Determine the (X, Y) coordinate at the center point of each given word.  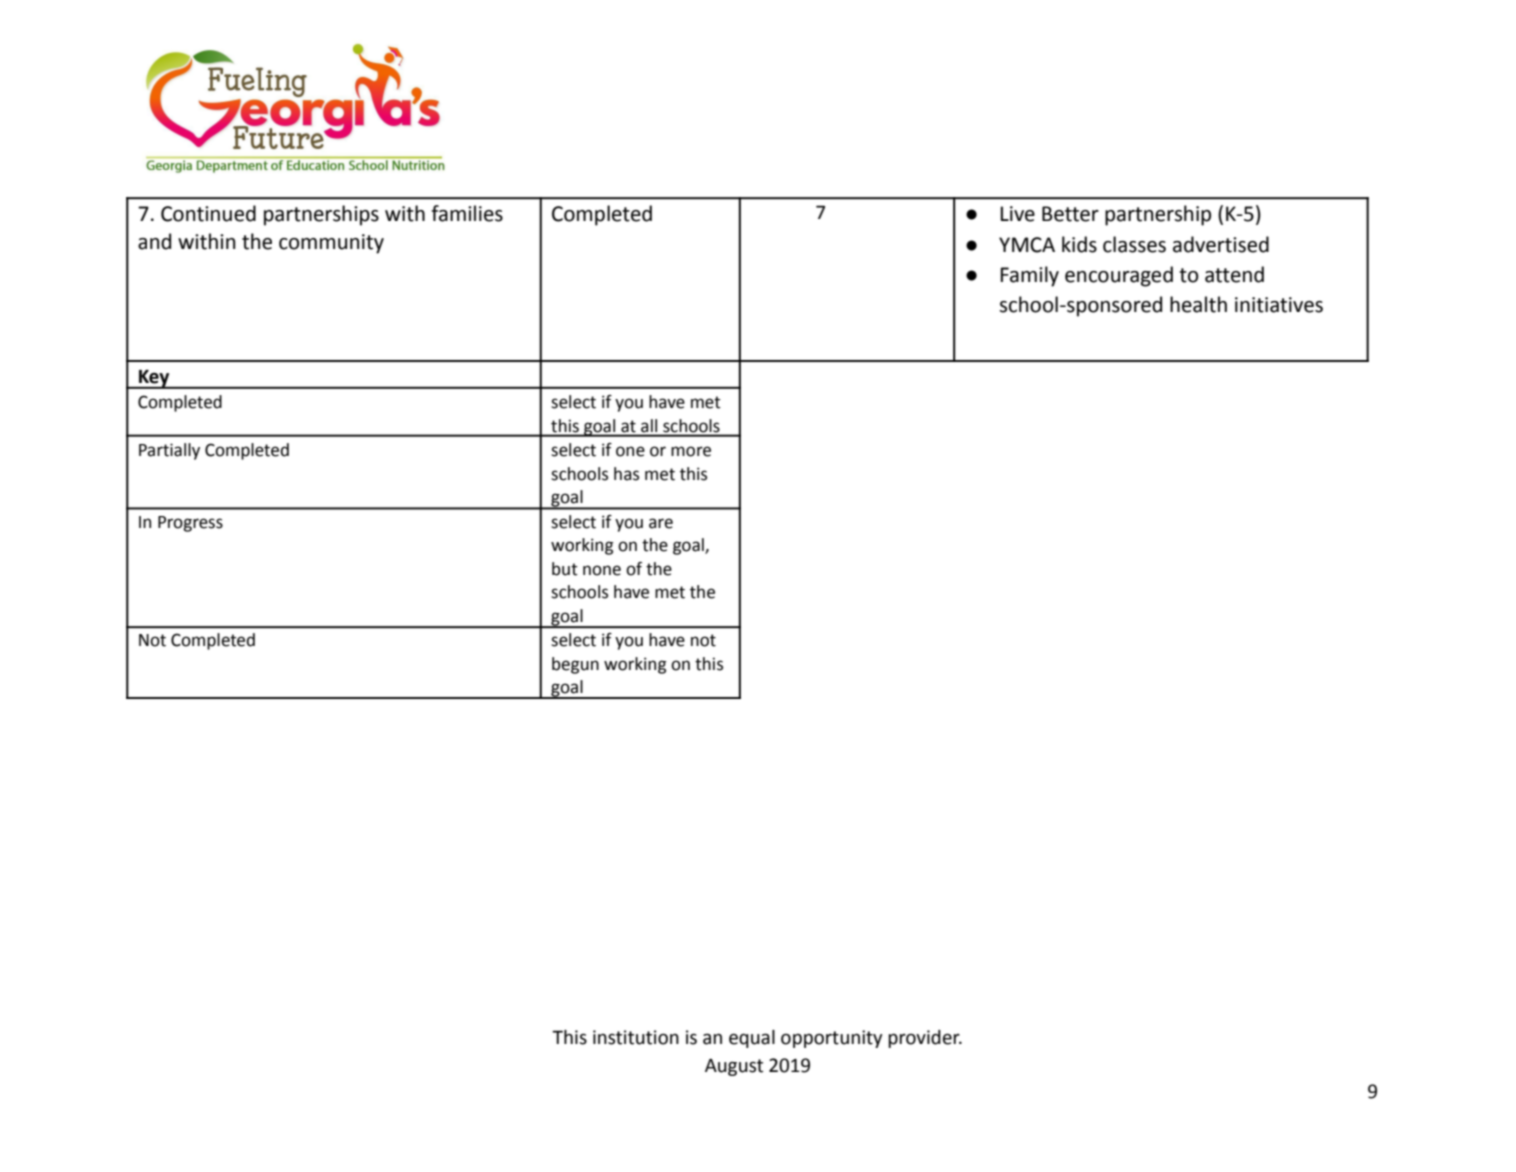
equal (752, 1039)
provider (925, 1039)
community (331, 244)
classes (1134, 244)
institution (636, 1037)
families (467, 213)
